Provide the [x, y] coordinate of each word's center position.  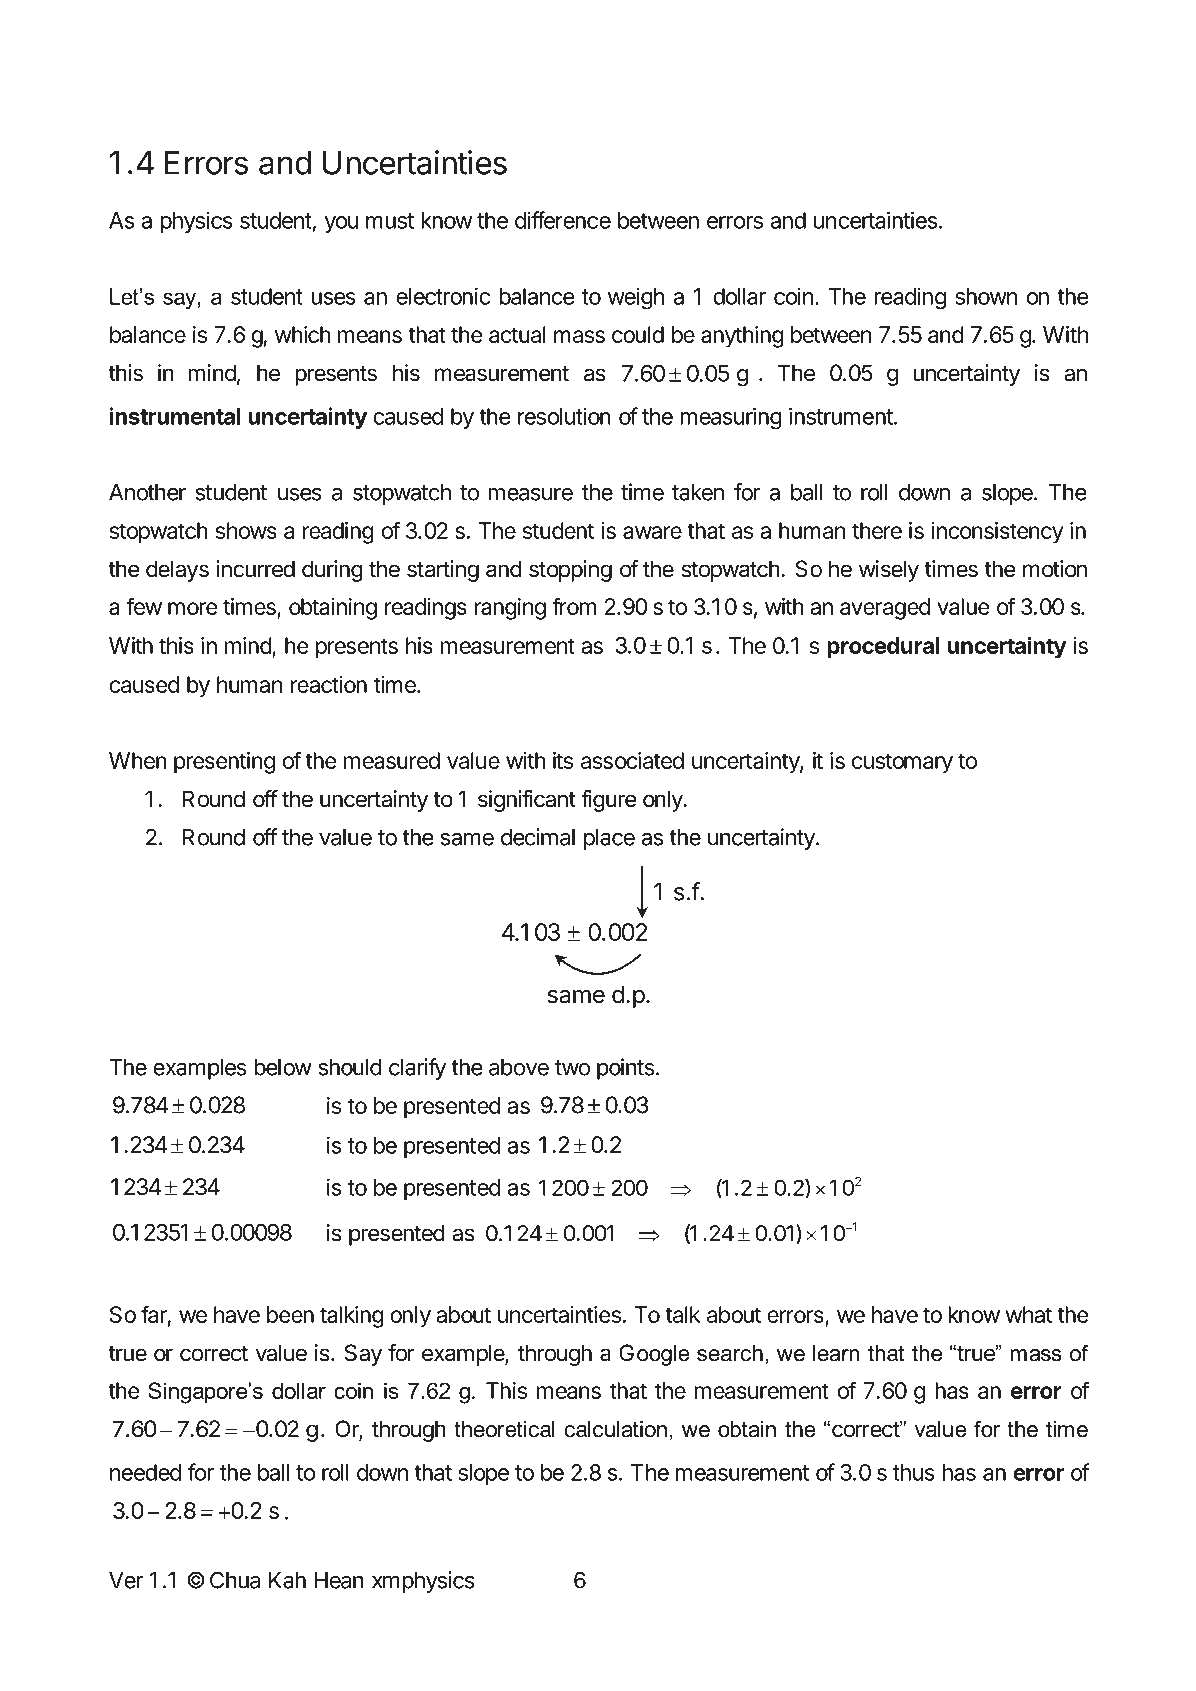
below [283, 1067]
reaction [329, 684]
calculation [616, 1429]
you [341, 224]
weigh [636, 298]
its [563, 760]
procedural [883, 648]
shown [986, 296]
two [572, 1068]
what [1028, 1314]
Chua [235, 1580]
